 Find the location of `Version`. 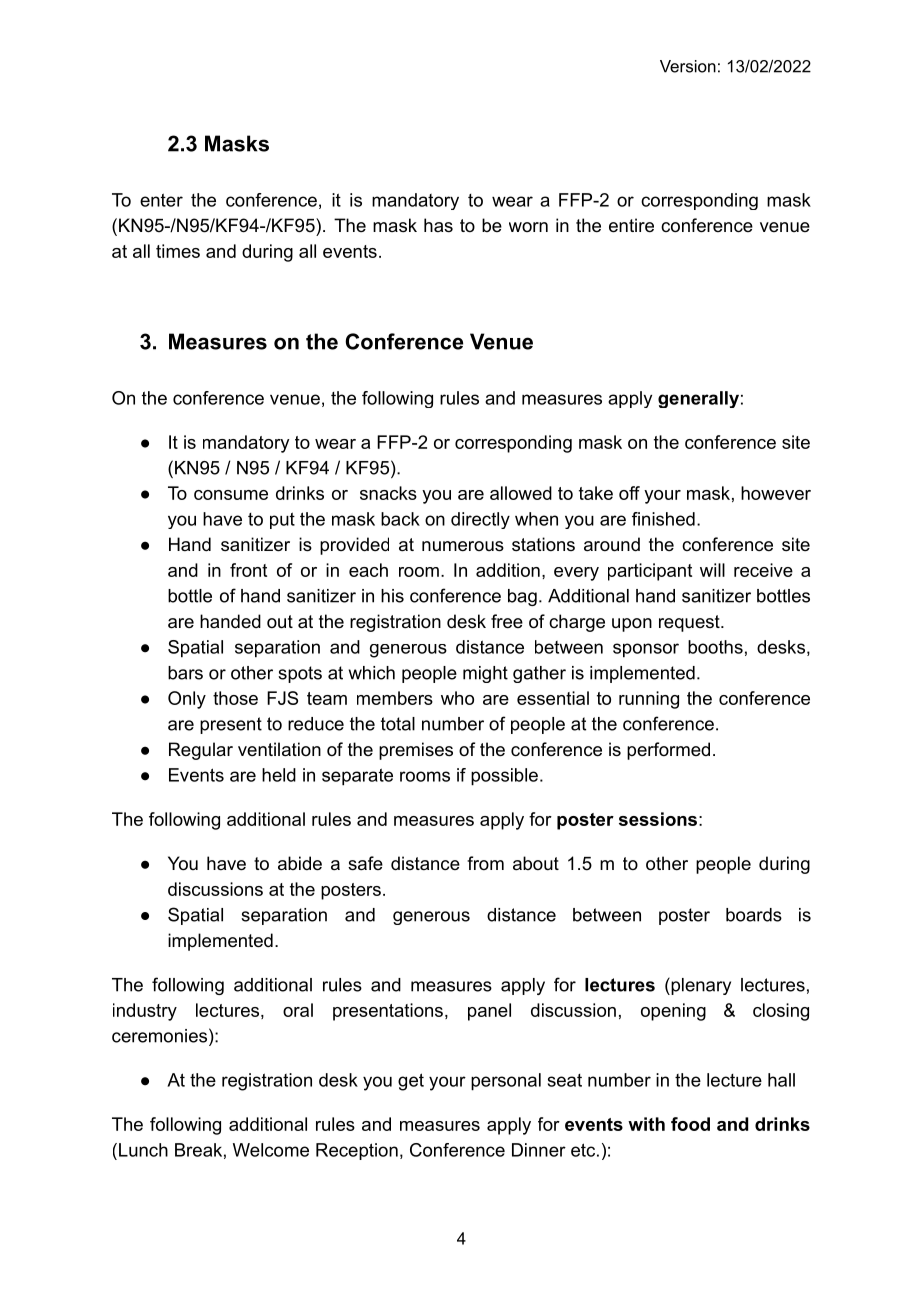

Version is located at coordinates (688, 66).
